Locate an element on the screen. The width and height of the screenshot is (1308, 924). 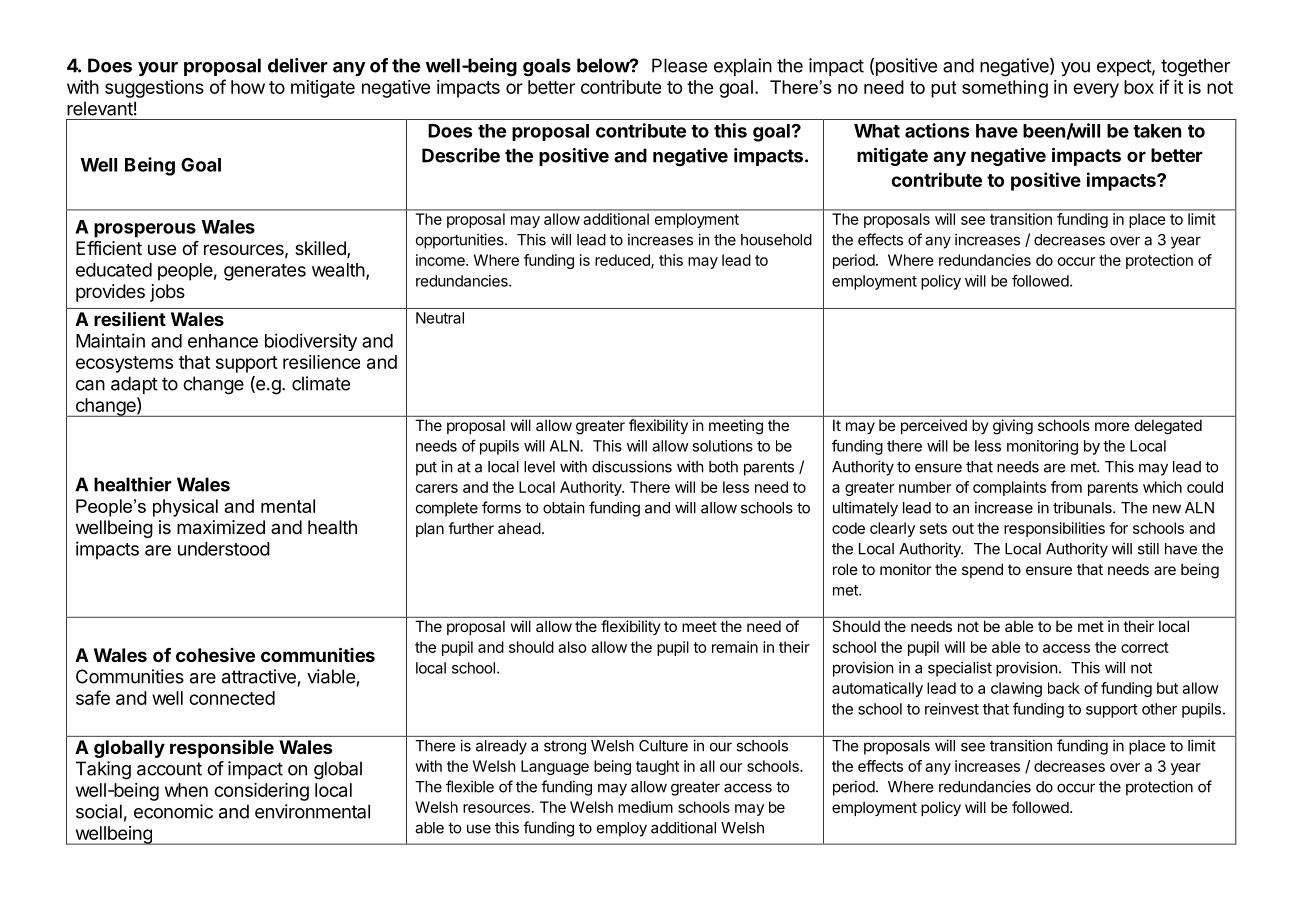
more is located at coordinates (1112, 426).
